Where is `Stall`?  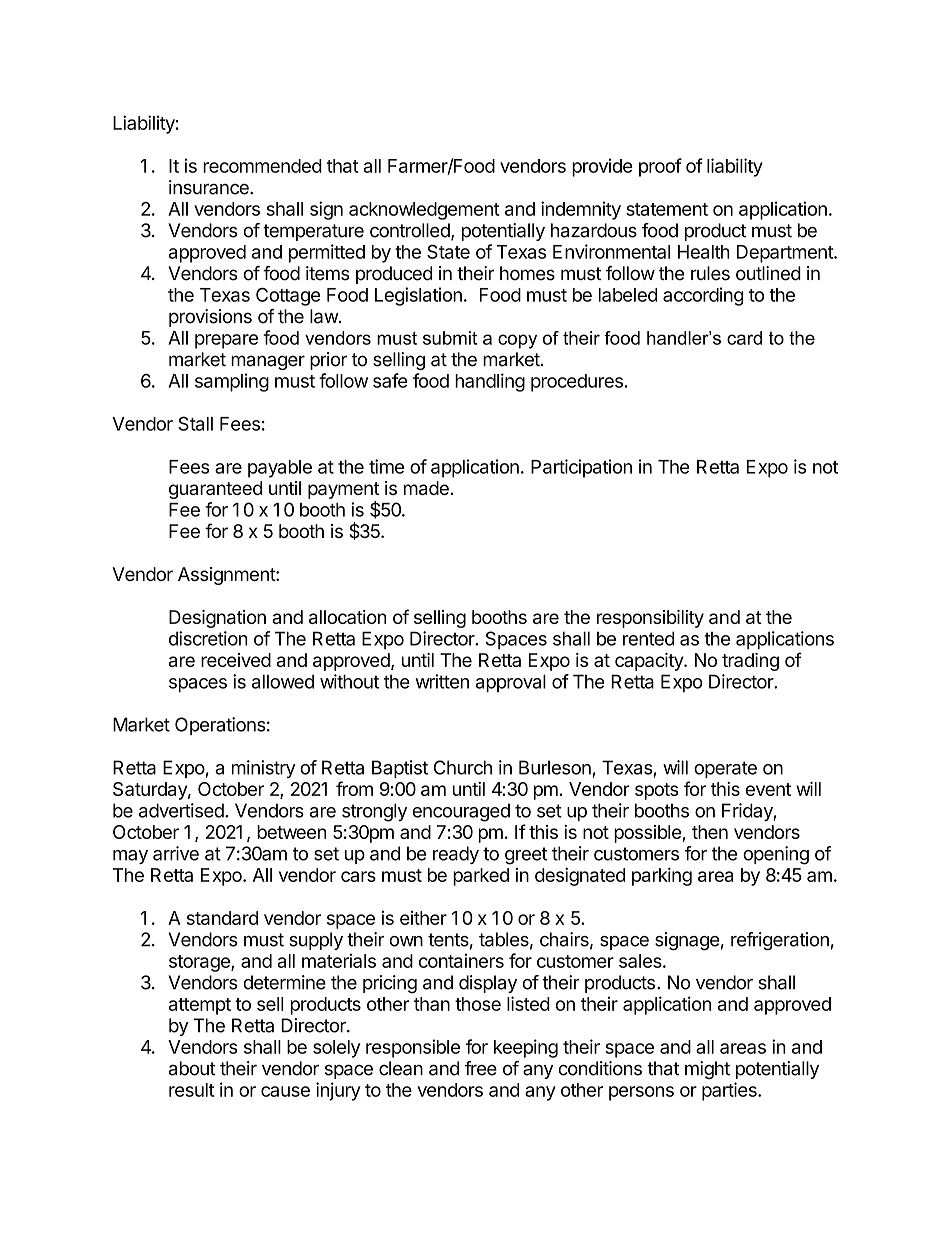
Stall is located at coordinates (195, 423).
